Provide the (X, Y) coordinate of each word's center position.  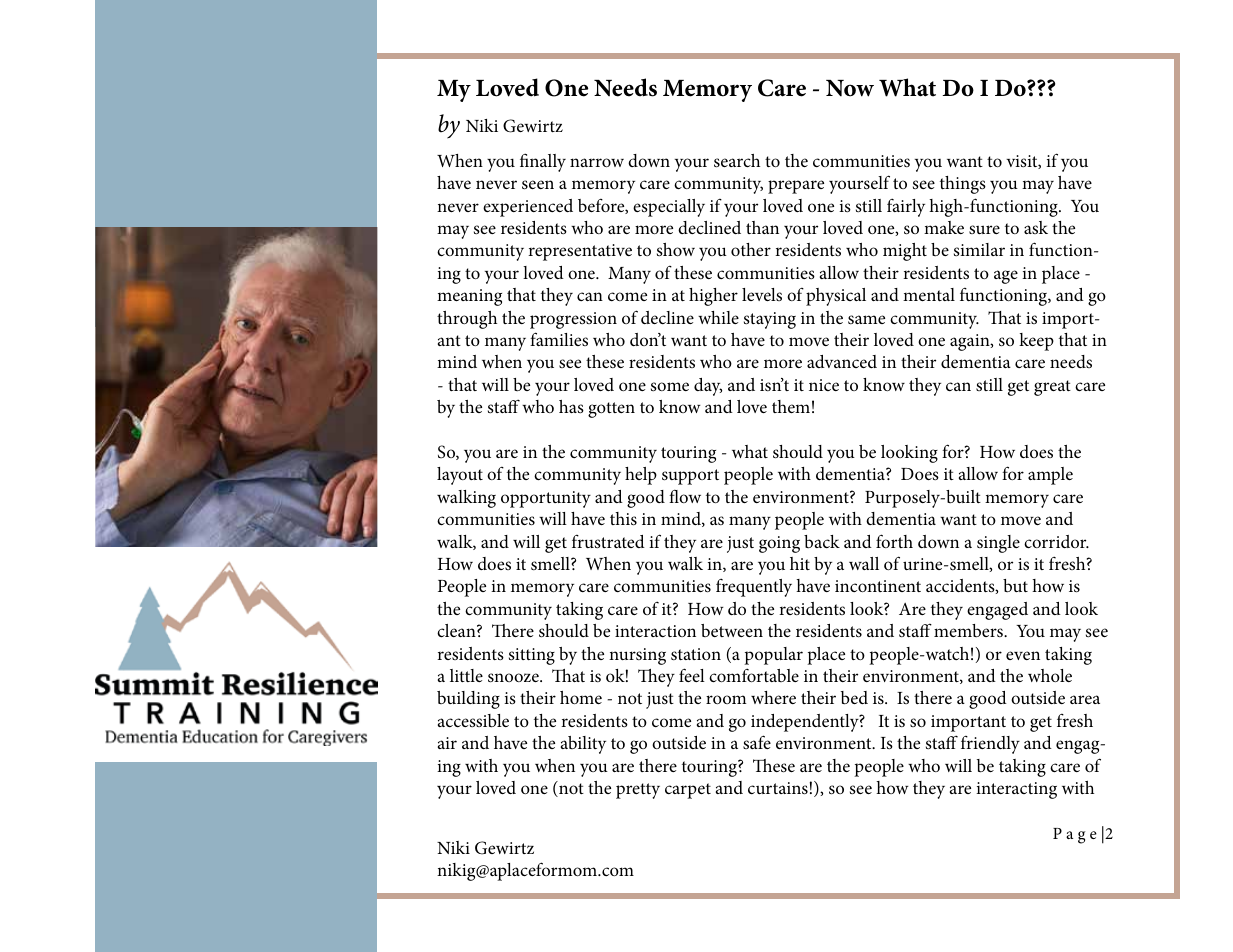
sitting (532, 656)
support (690, 477)
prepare (796, 187)
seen (538, 185)
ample (1050, 476)
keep (1036, 342)
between (732, 630)
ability (583, 745)
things (963, 185)
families (559, 339)
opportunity (546, 499)
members (969, 630)
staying (770, 320)
